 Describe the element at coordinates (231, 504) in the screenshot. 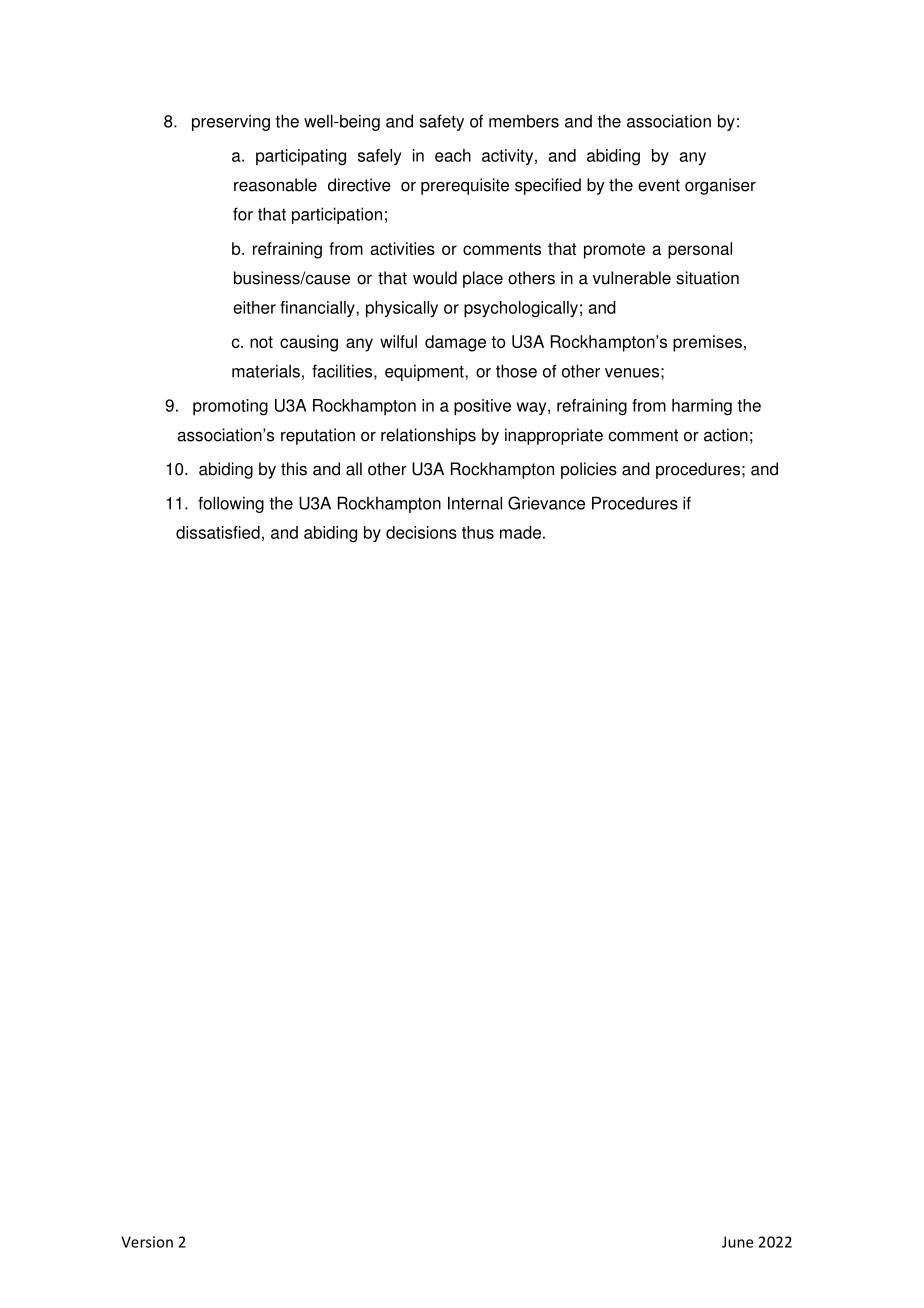

I see `following` at that location.
